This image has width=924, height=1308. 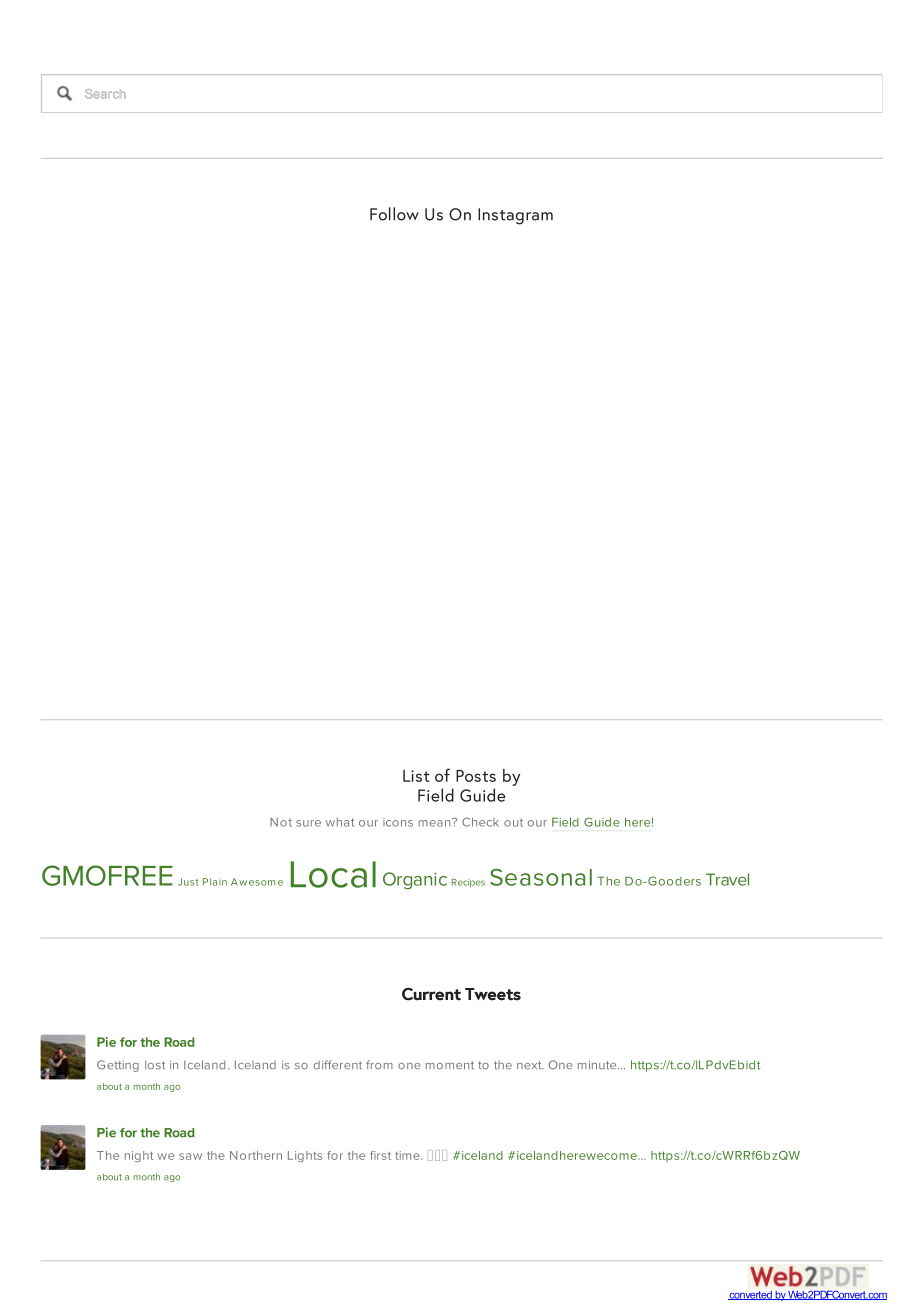 I want to click on Recipes, so click(x=468, y=883).
